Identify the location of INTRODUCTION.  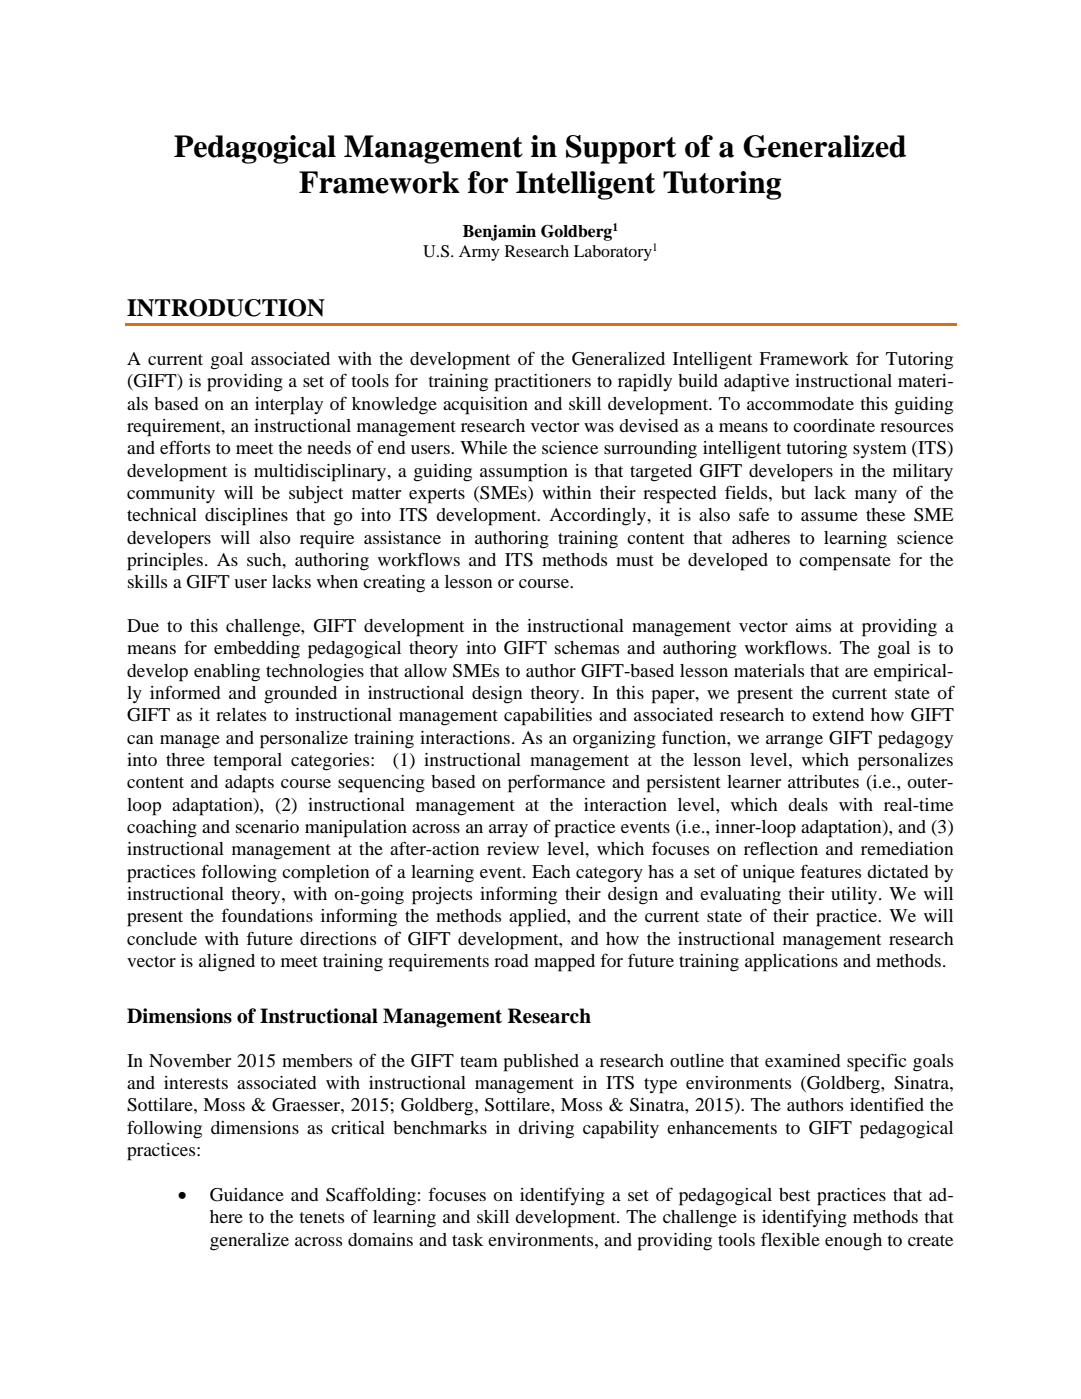
(226, 308).
